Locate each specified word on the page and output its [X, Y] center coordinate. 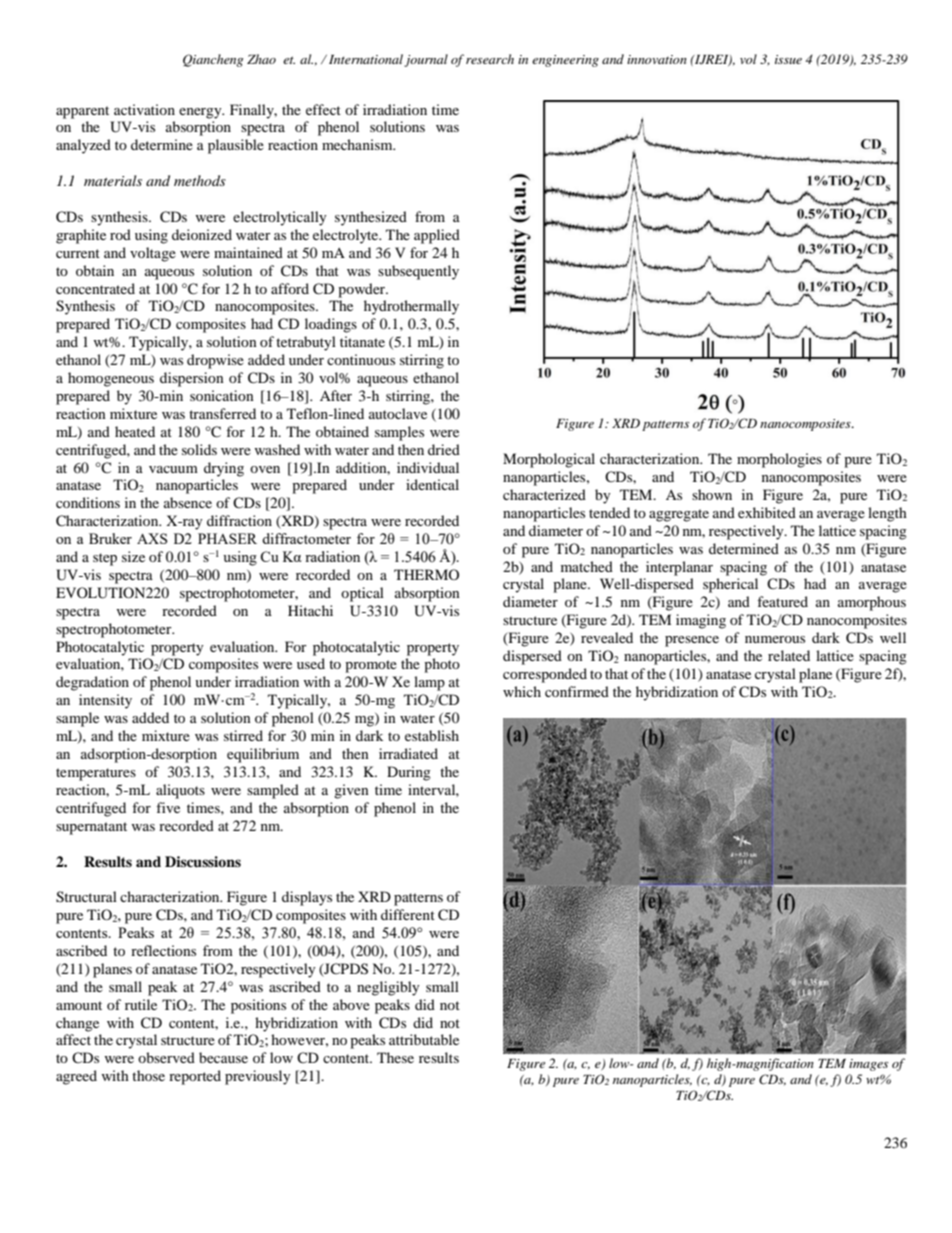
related [789, 655]
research [490, 59]
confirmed [577, 691]
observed [166, 1057]
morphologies [779, 460]
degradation [92, 683]
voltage [153, 254]
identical [432, 484]
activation [144, 109]
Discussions [203, 862]
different [408, 914]
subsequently [418, 272]
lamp [429, 683]
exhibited [767, 512]
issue [788, 59]
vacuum [173, 469]
